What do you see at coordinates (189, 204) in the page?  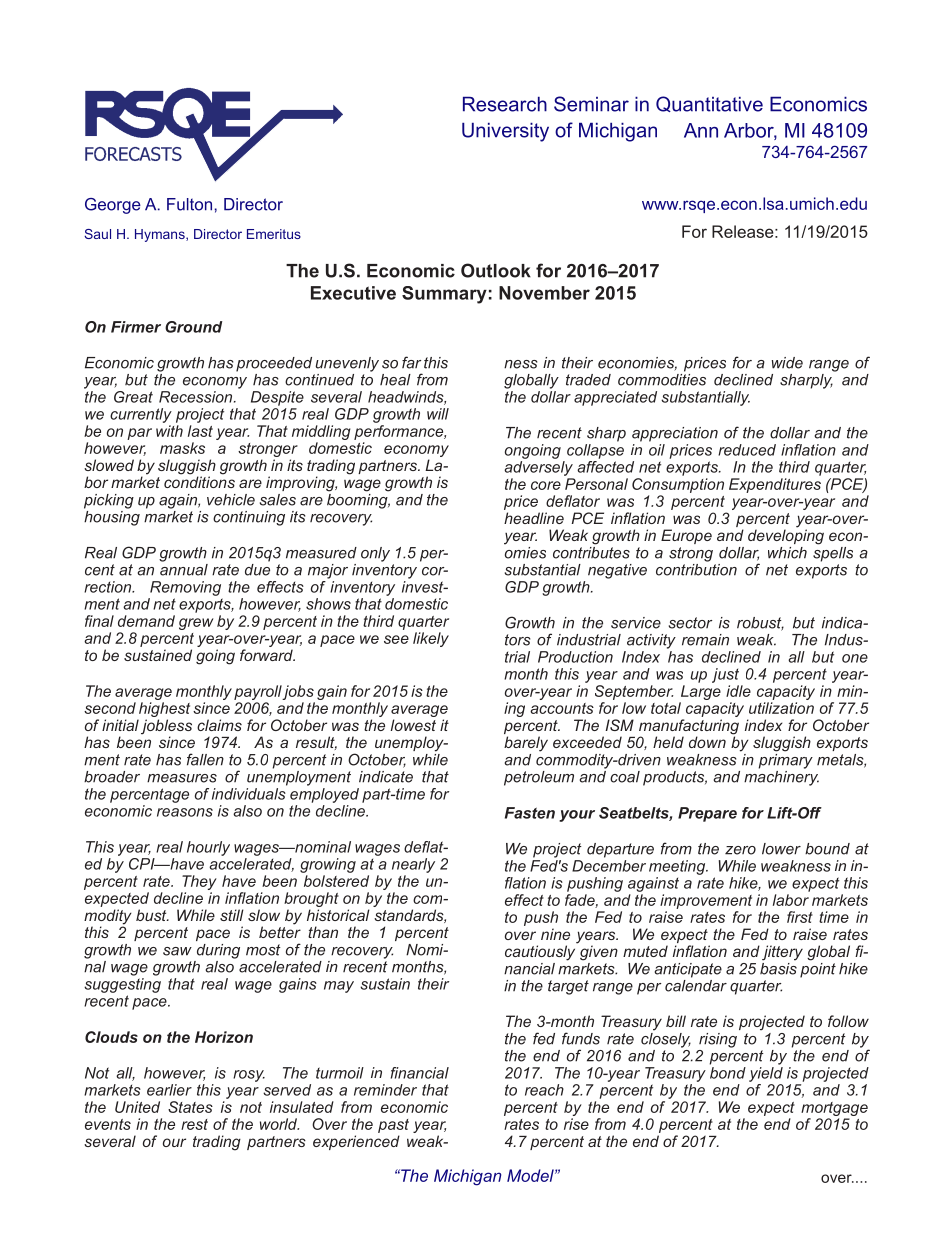 I see `Fulton` at bounding box center [189, 204].
